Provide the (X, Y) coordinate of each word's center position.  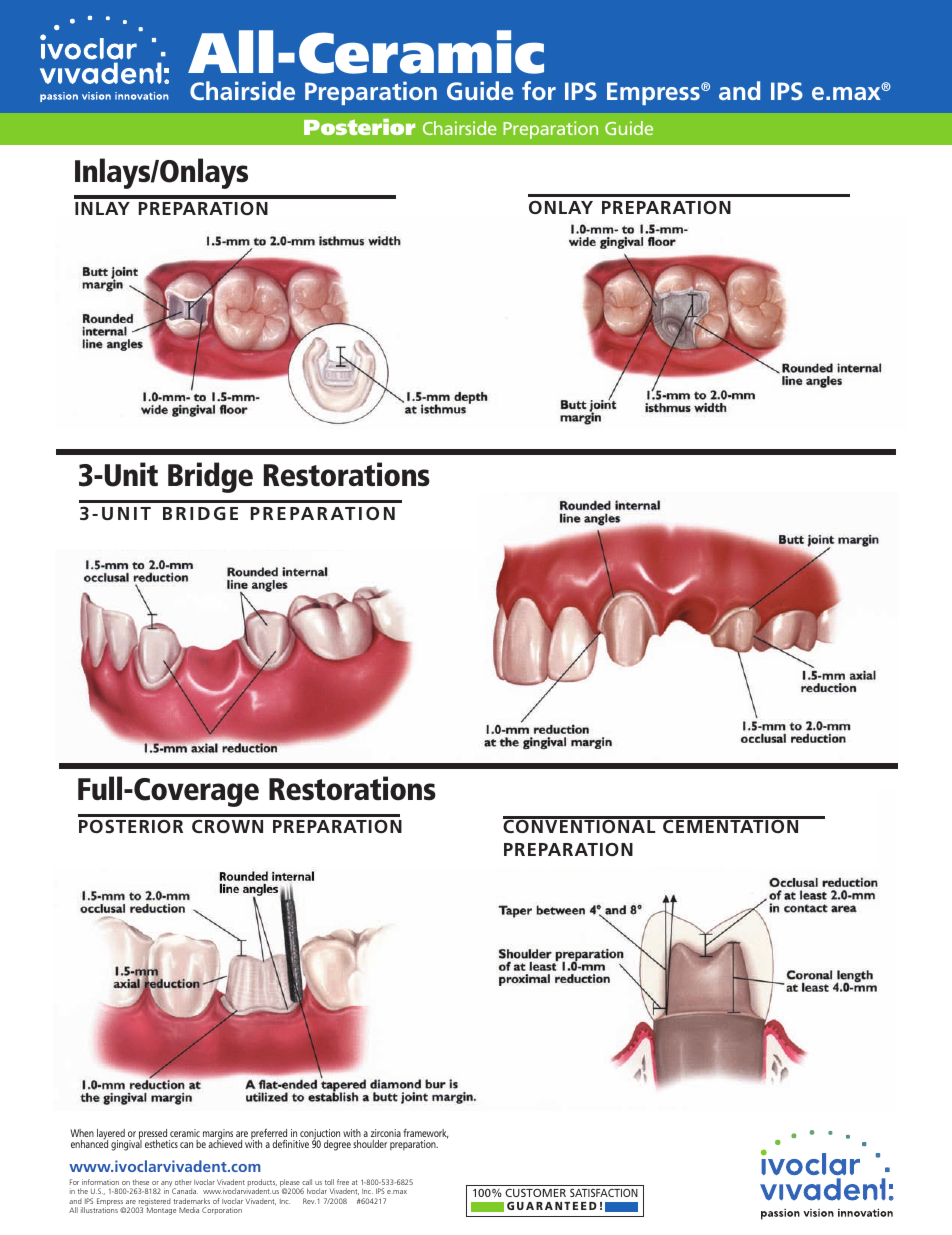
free (343, 1182)
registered (154, 1203)
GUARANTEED (552, 1206)
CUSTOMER (535, 1193)
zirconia (386, 1133)
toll (329, 1182)
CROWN (227, 826)
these (141, 1182)
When (82, 1133)
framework (426, 1134)
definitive (290, 1144)
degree (337, 1145)
